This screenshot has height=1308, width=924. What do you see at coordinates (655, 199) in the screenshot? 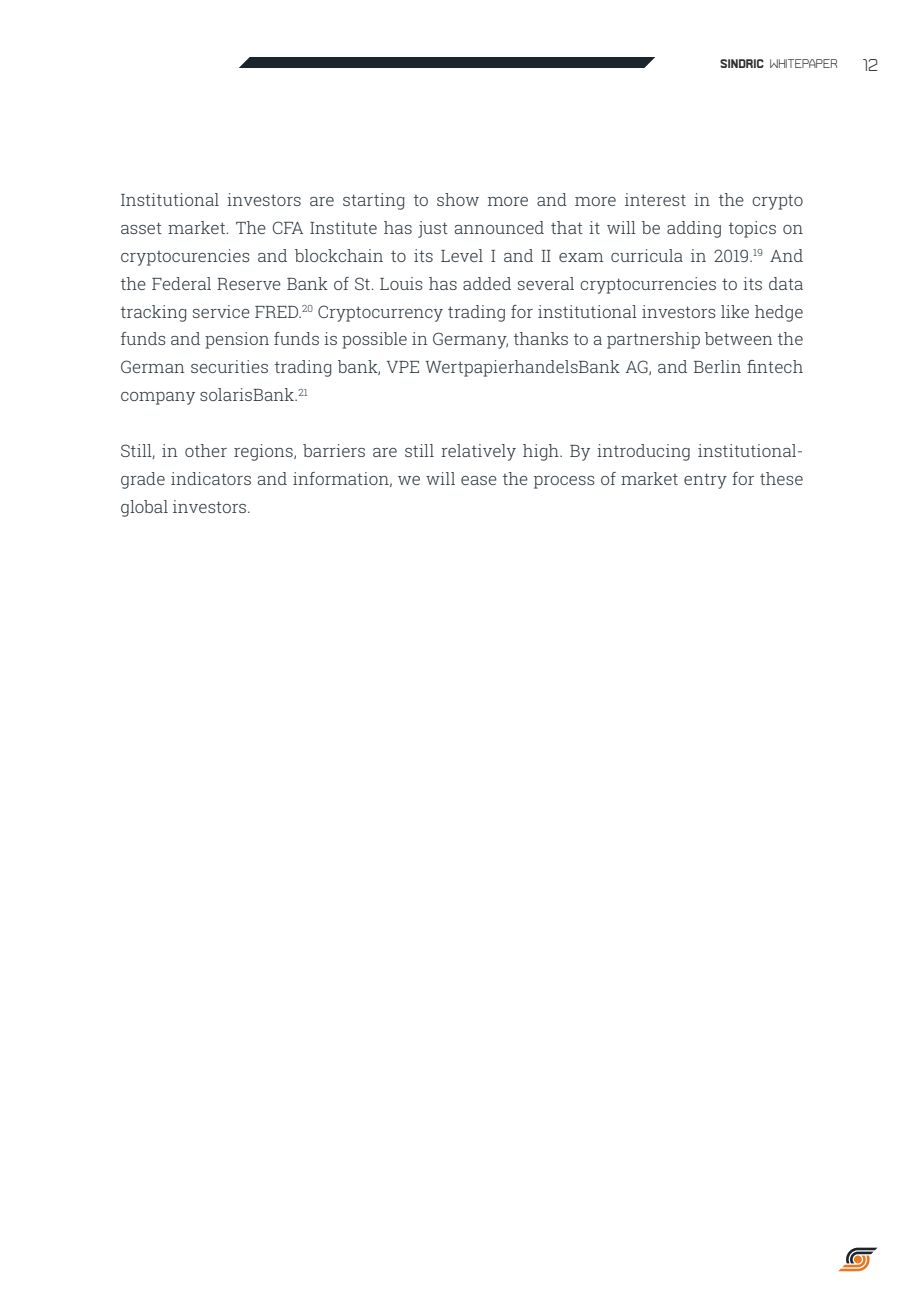
I see `interest` at bounding box center [655, 199].
